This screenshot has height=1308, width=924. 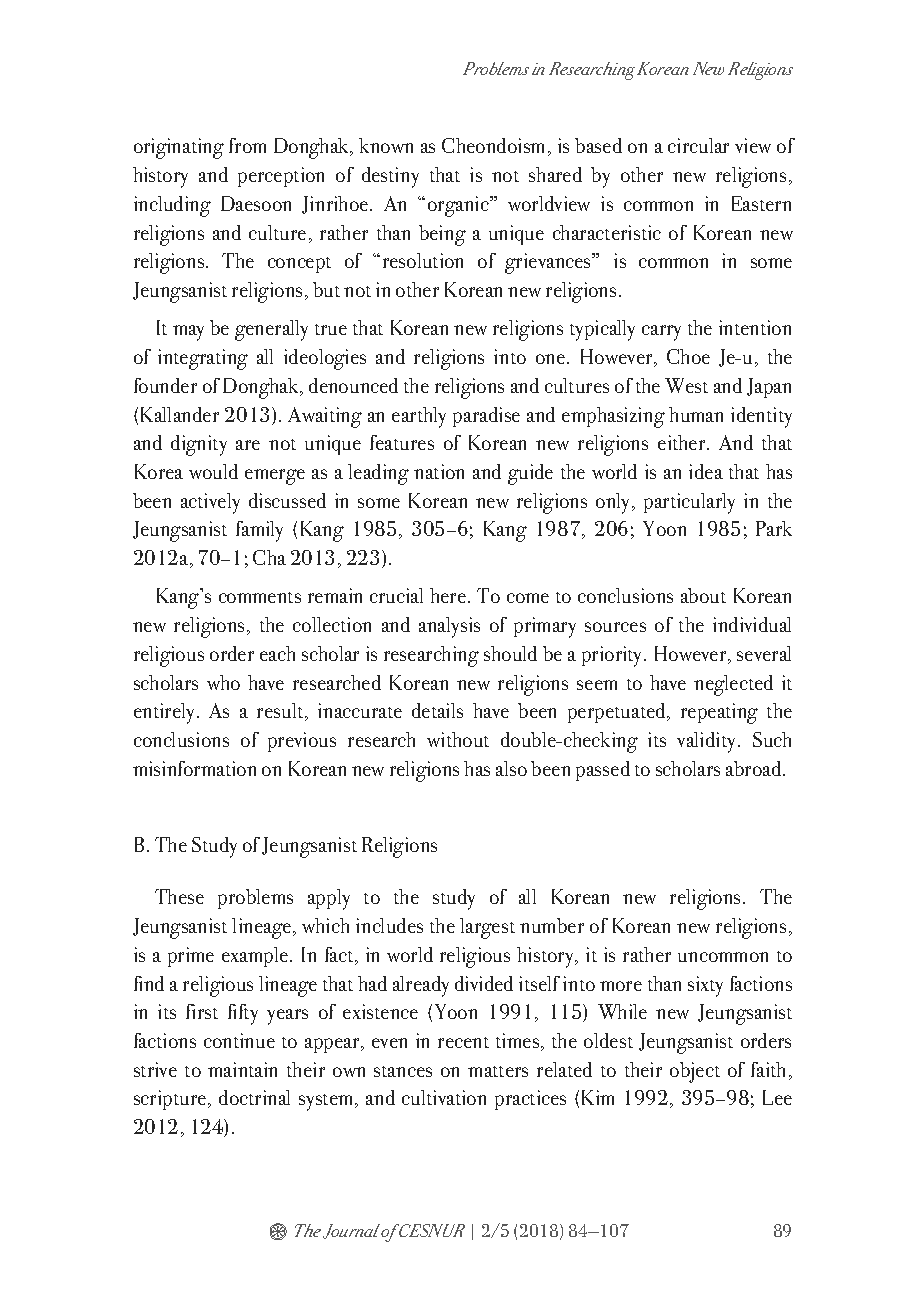 What do you see at coordinates (203, 359) in the screenshot?
I see `integrating` at bounding box center [203, 359].
